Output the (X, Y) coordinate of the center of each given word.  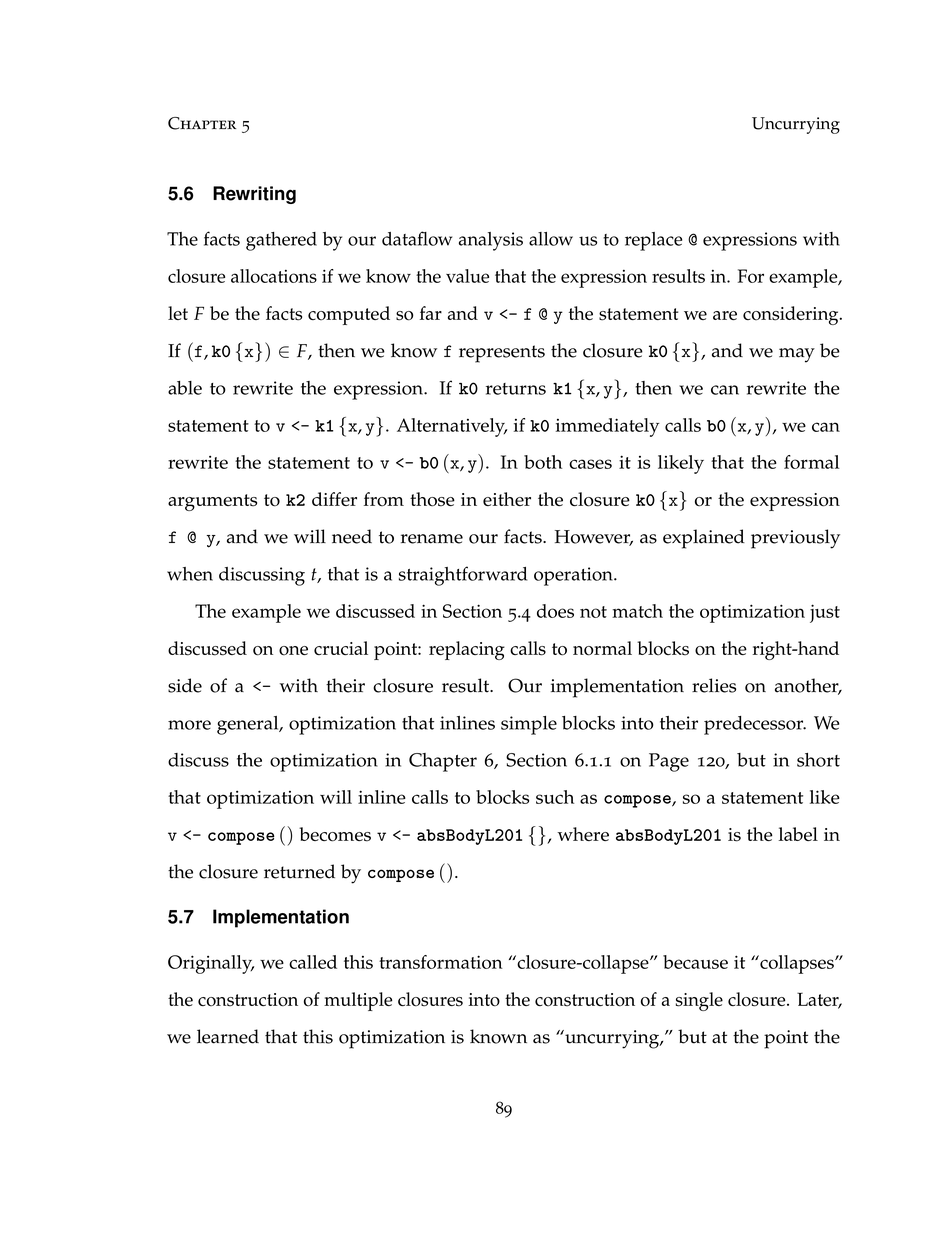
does (555, 611)
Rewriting (254, 195)
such (555, 797)
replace (653, 241)
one (293, 651)
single (699, 1001)
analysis (491, 241)
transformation (440, 962)
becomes (335, 834)
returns (516, 389)
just (825, 613)
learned (228, 1036)
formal (811, 462)
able (185, 388)
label (798, 834)
